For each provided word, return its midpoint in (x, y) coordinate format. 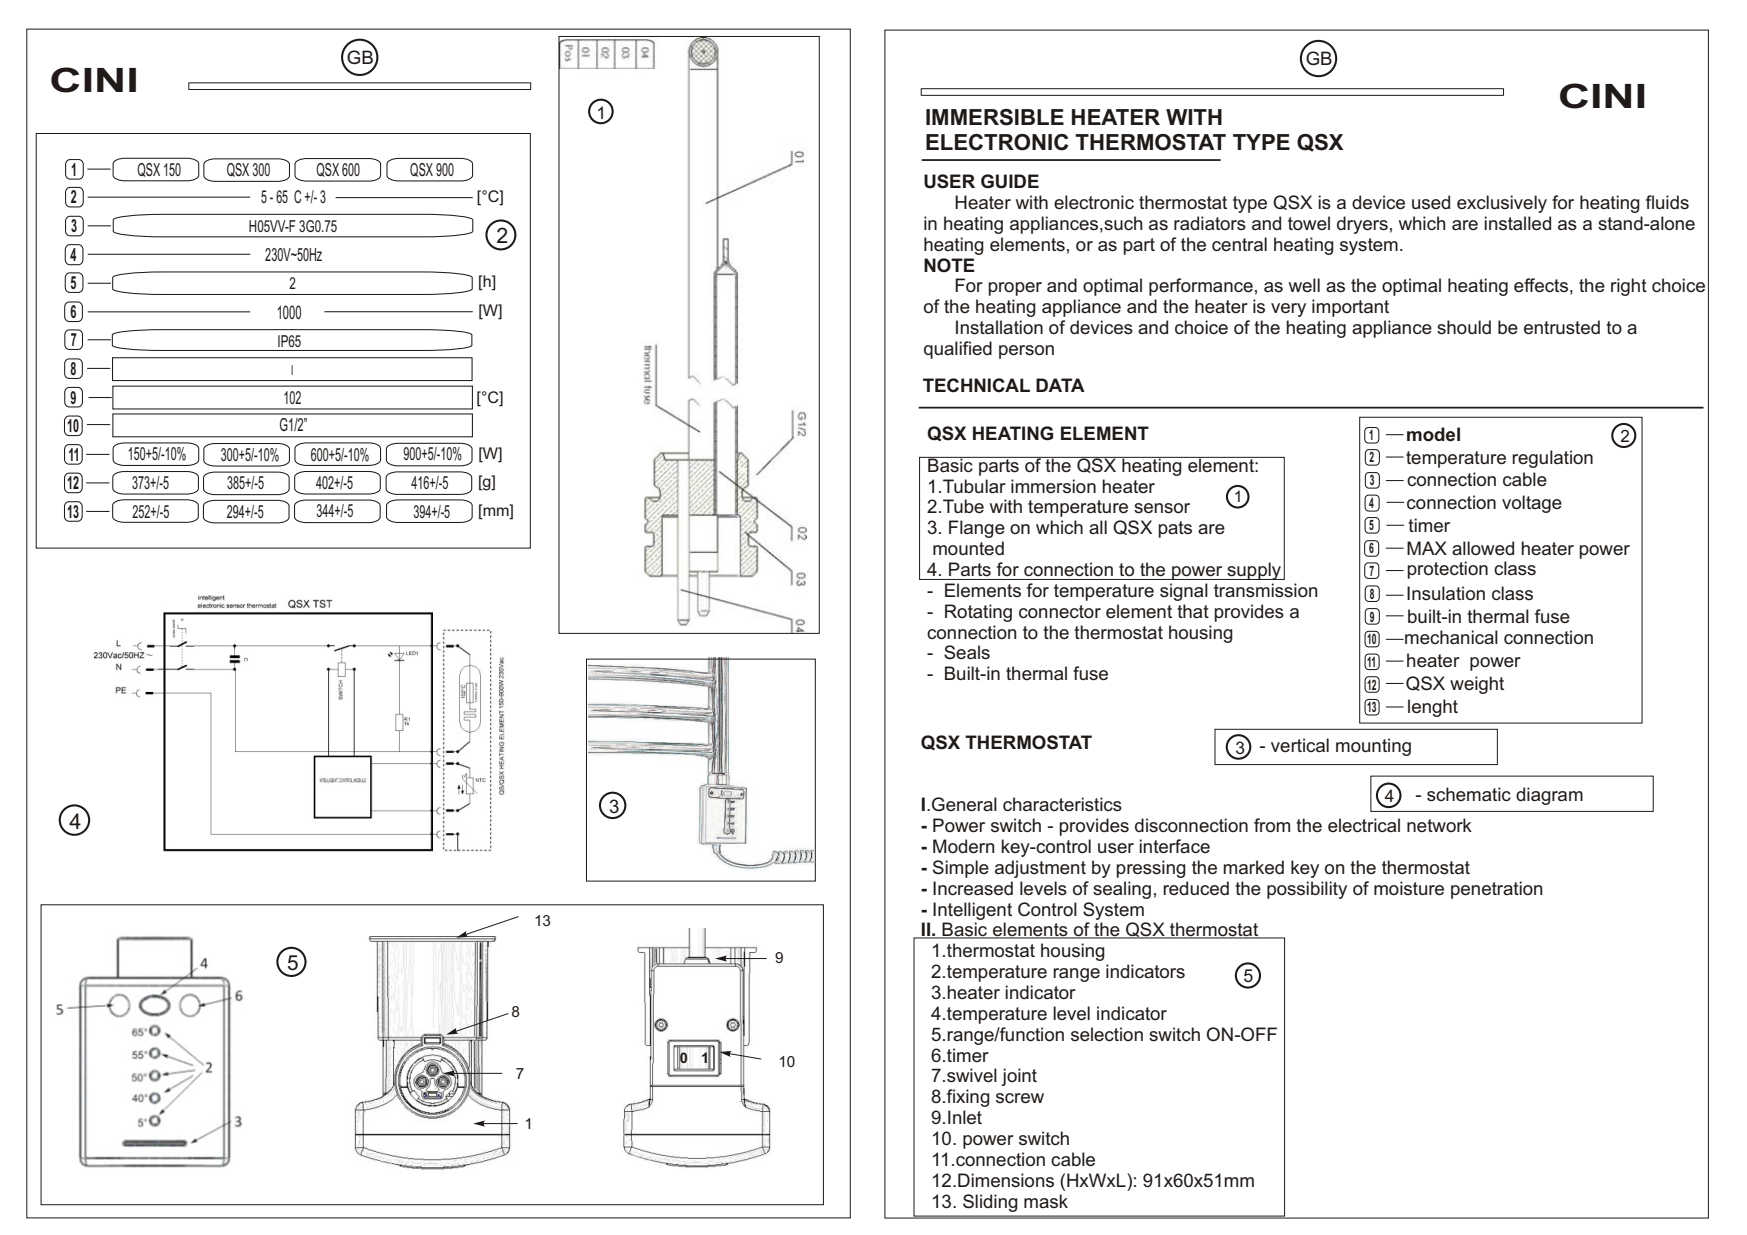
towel (1309, 223)
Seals (967, 652)
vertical (1300, 745)
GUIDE (1010, 181)
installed (1517, 223)
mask (1046, 1201)
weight (1477, 685)
